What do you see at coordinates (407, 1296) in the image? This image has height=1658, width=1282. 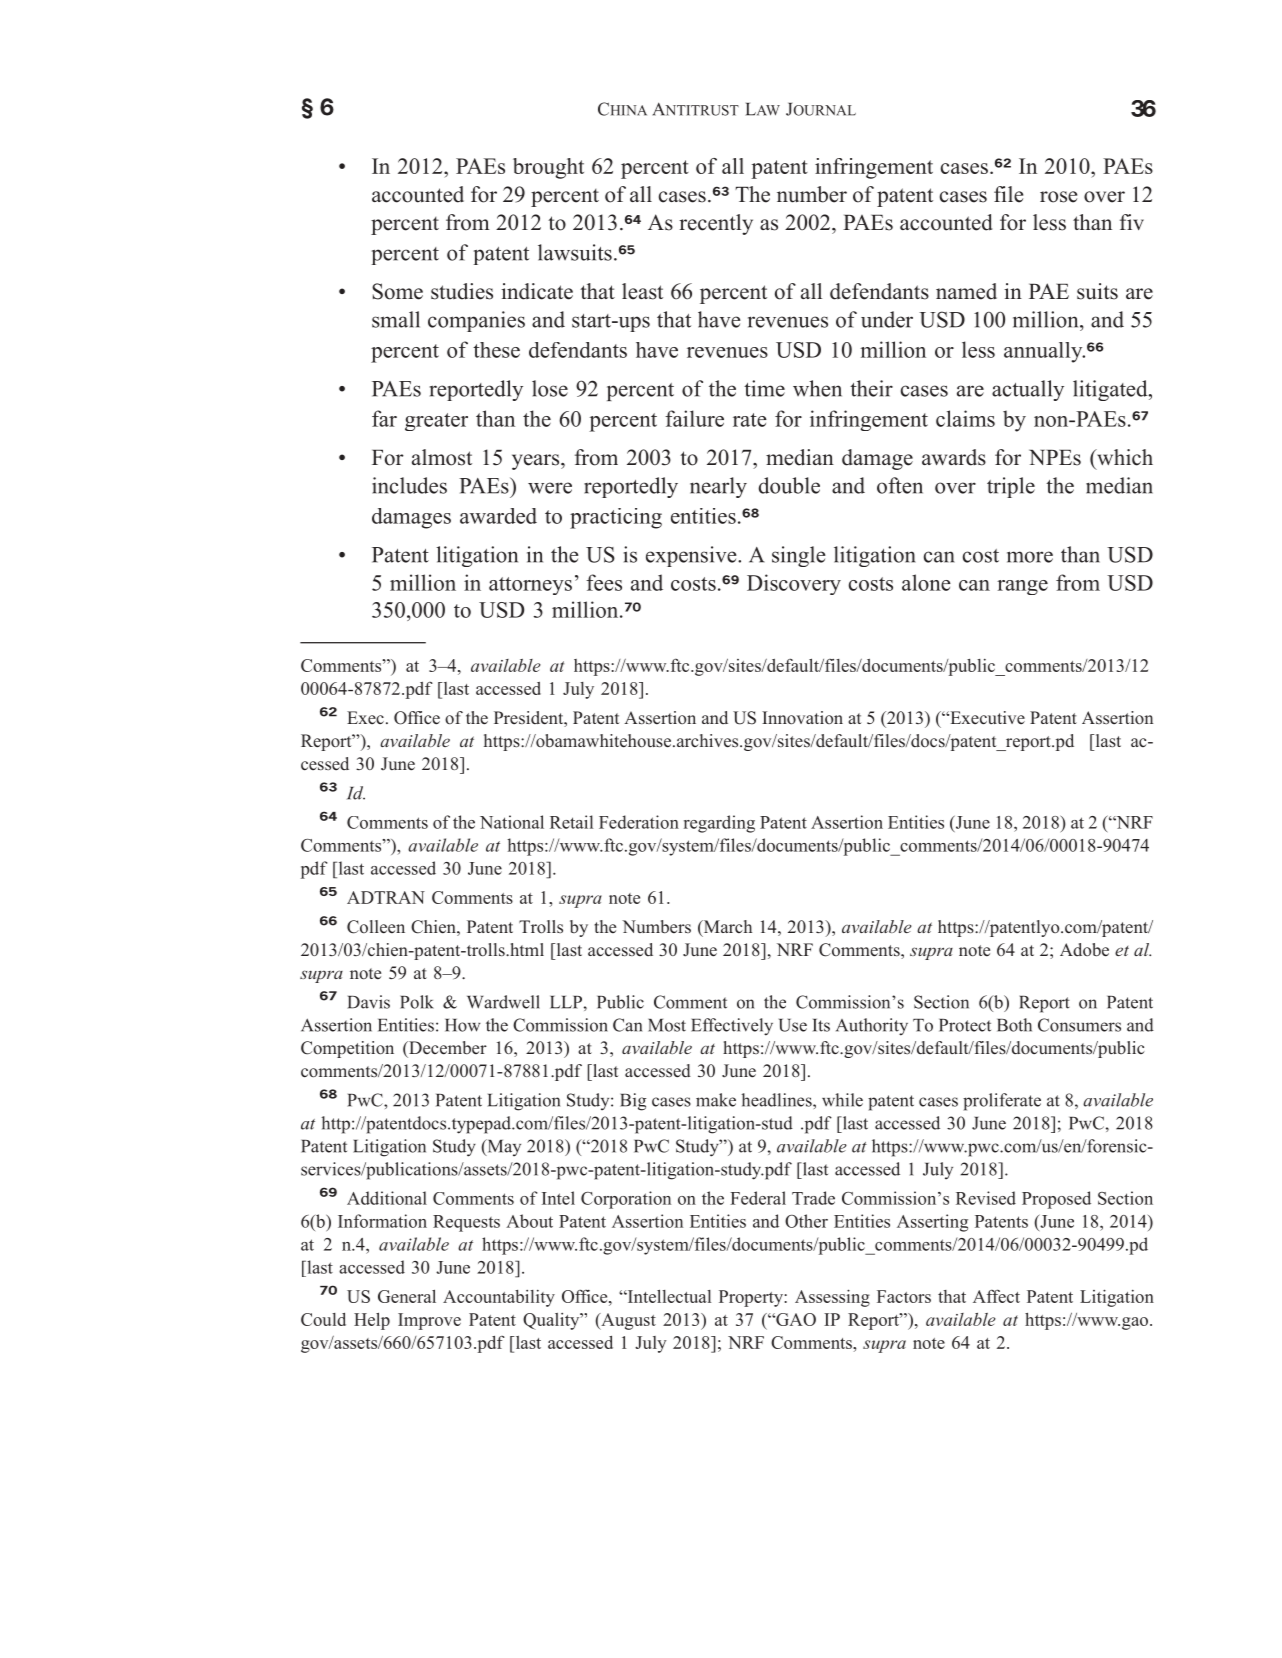 I see `General` at bounding box center [407, 1296].
